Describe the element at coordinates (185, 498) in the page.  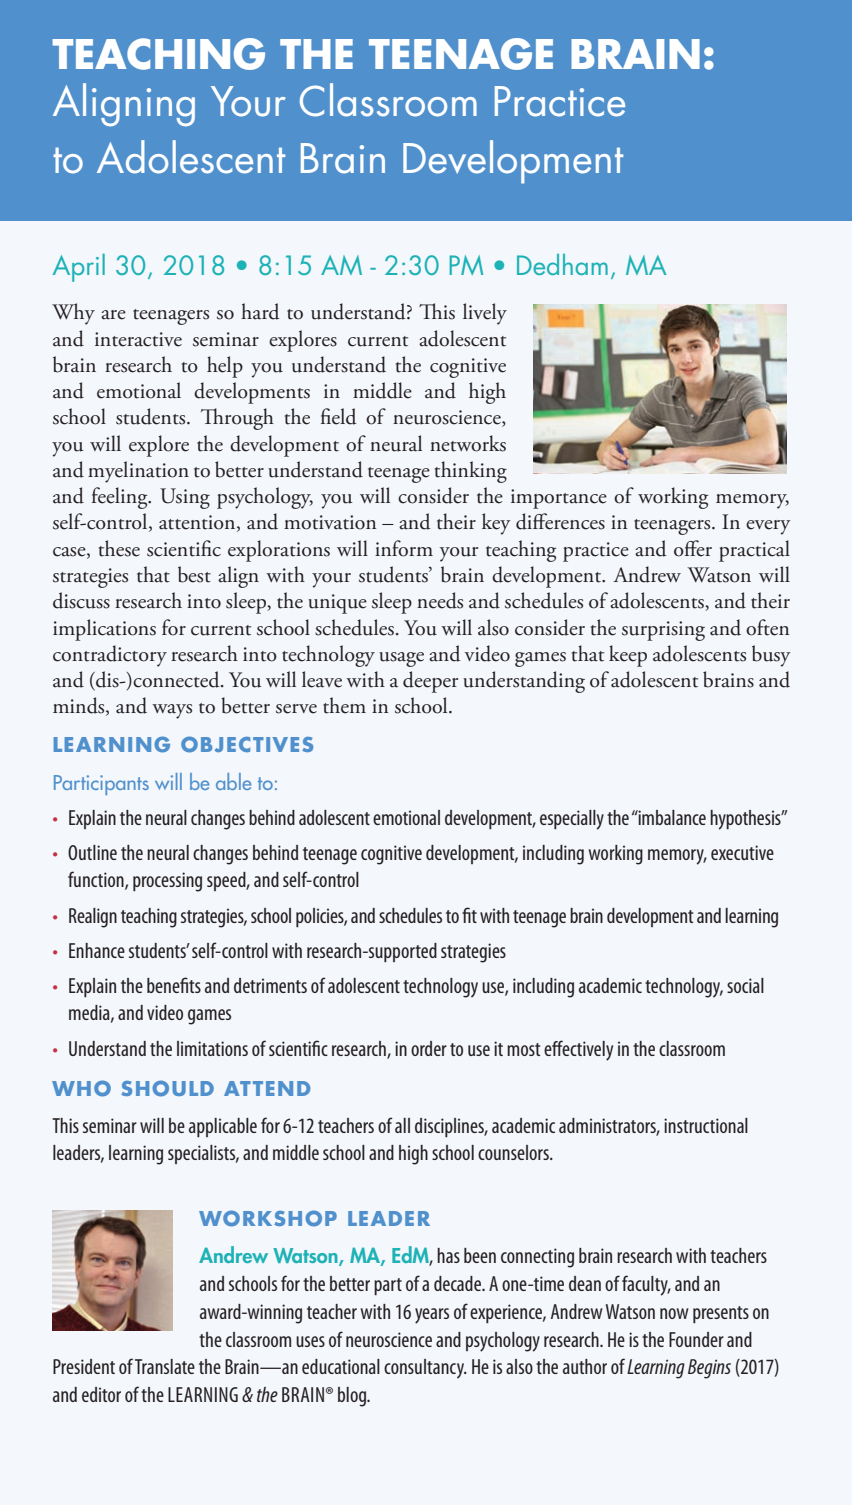
I see `Using` at that location.
